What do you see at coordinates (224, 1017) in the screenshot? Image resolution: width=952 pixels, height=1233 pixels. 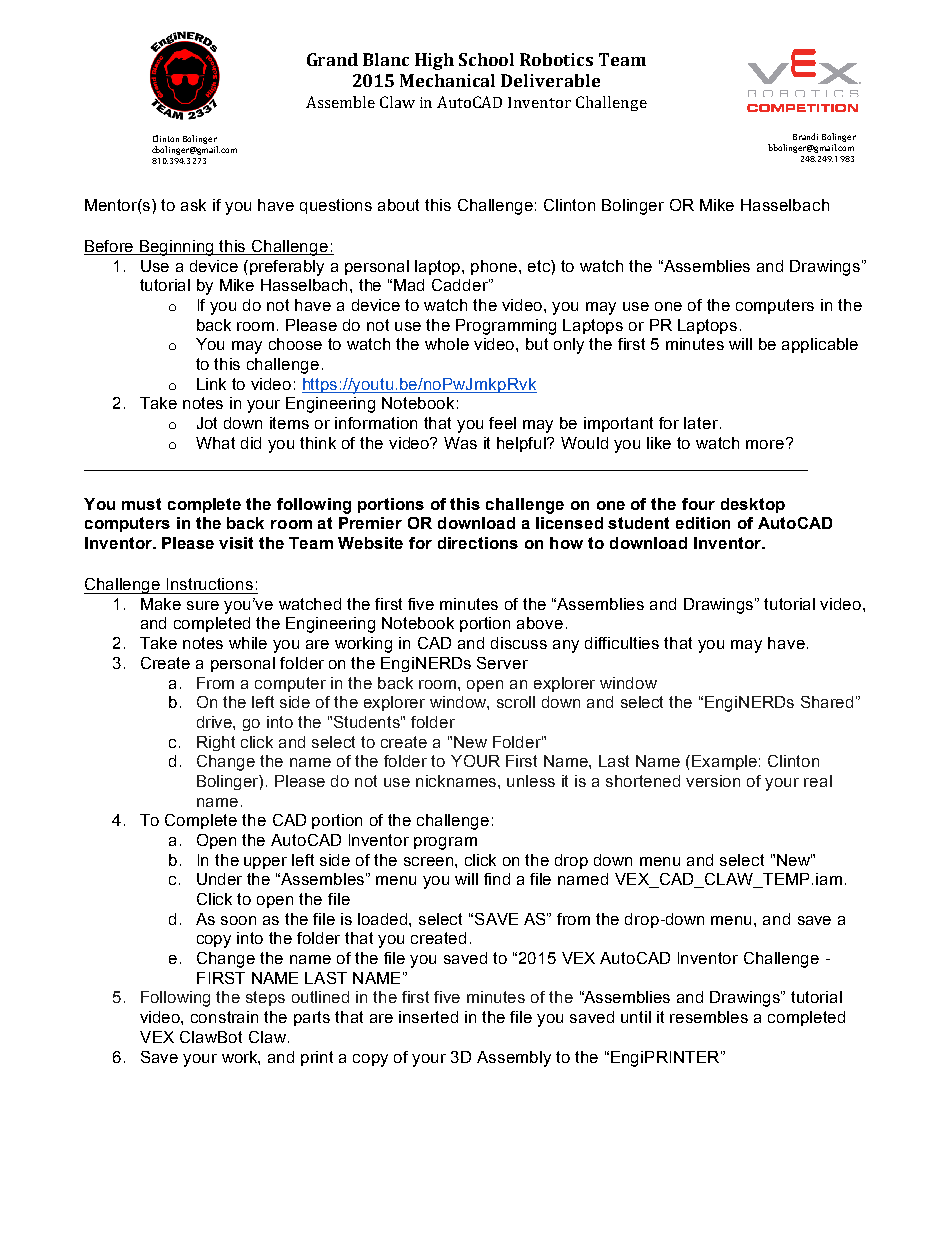 I see `constrain` at bounding box center [224, 1017].
